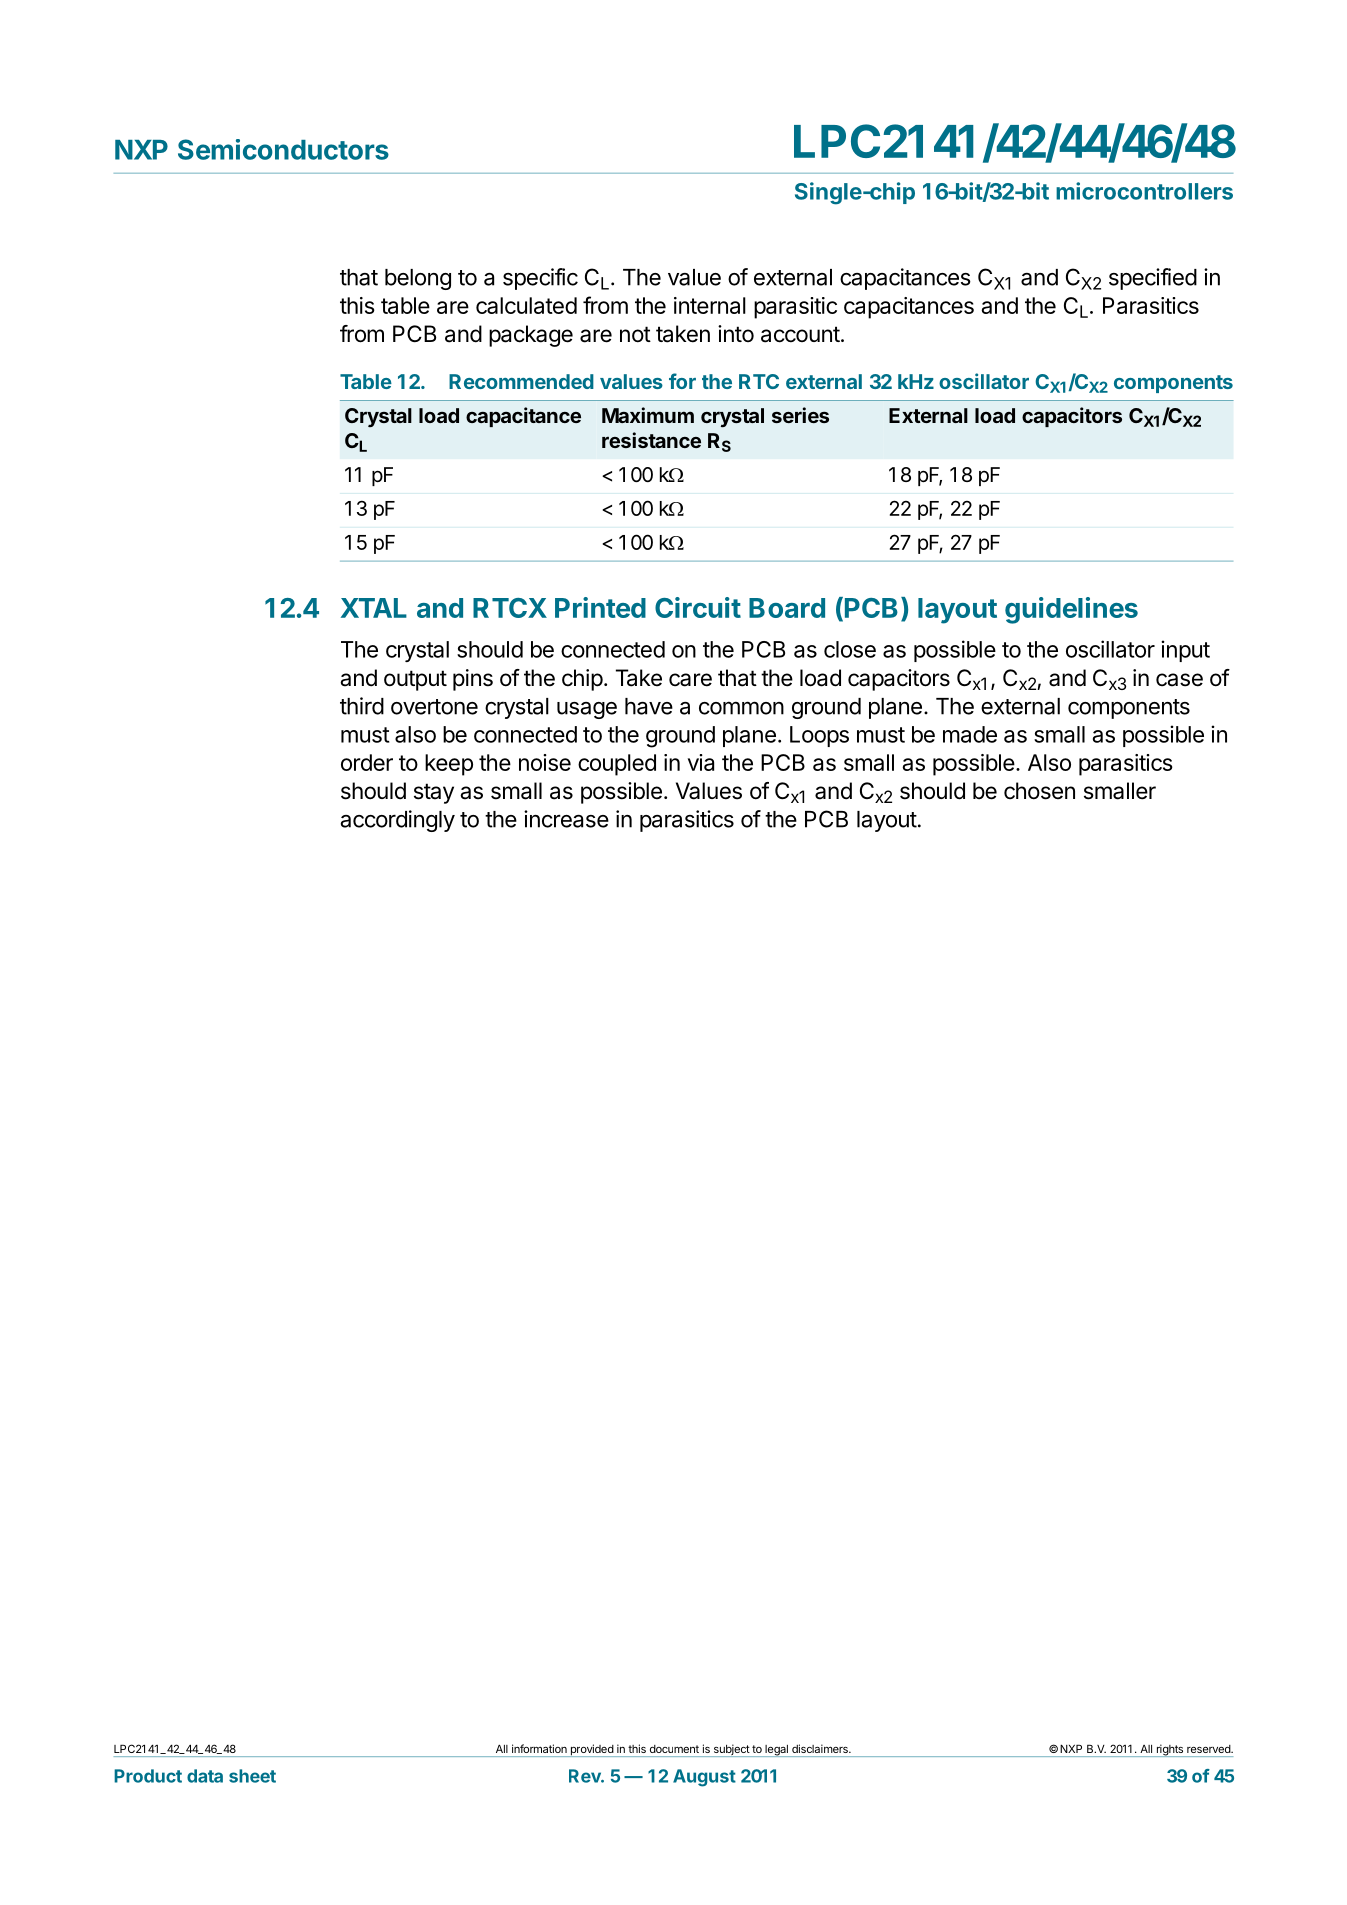  What do you see at coordinates (1039, 791) in the image?
I see `chosen` at bounding box center [1039, 791].
